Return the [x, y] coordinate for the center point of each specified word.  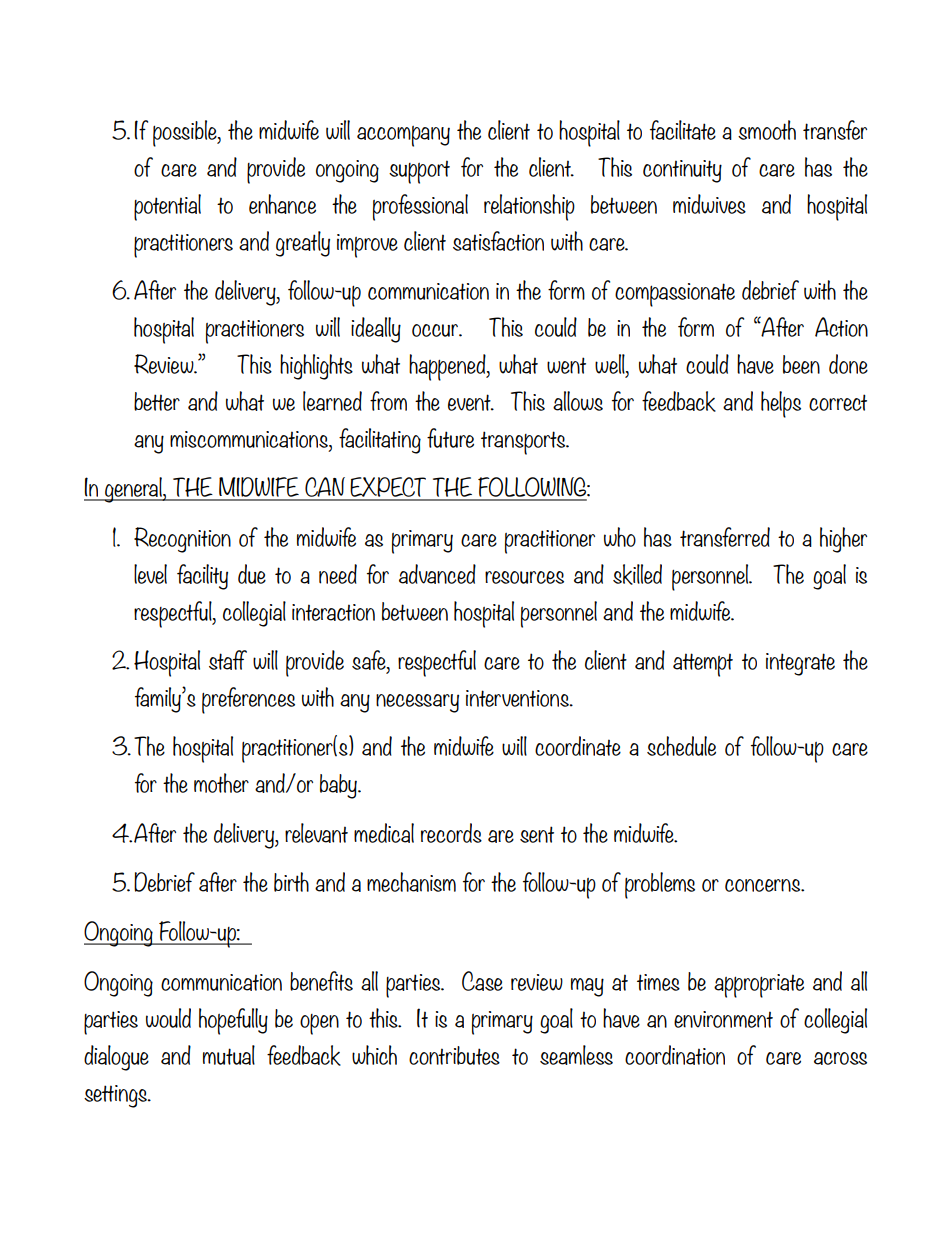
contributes [454, 1055]
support [419, 172]
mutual [229, 1055]
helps [781, 404]
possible [186, 133]
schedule [681, 746]
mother [221, 783]
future [450, 438]
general [133, 490]
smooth [767, 130]
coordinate [578, 746]
